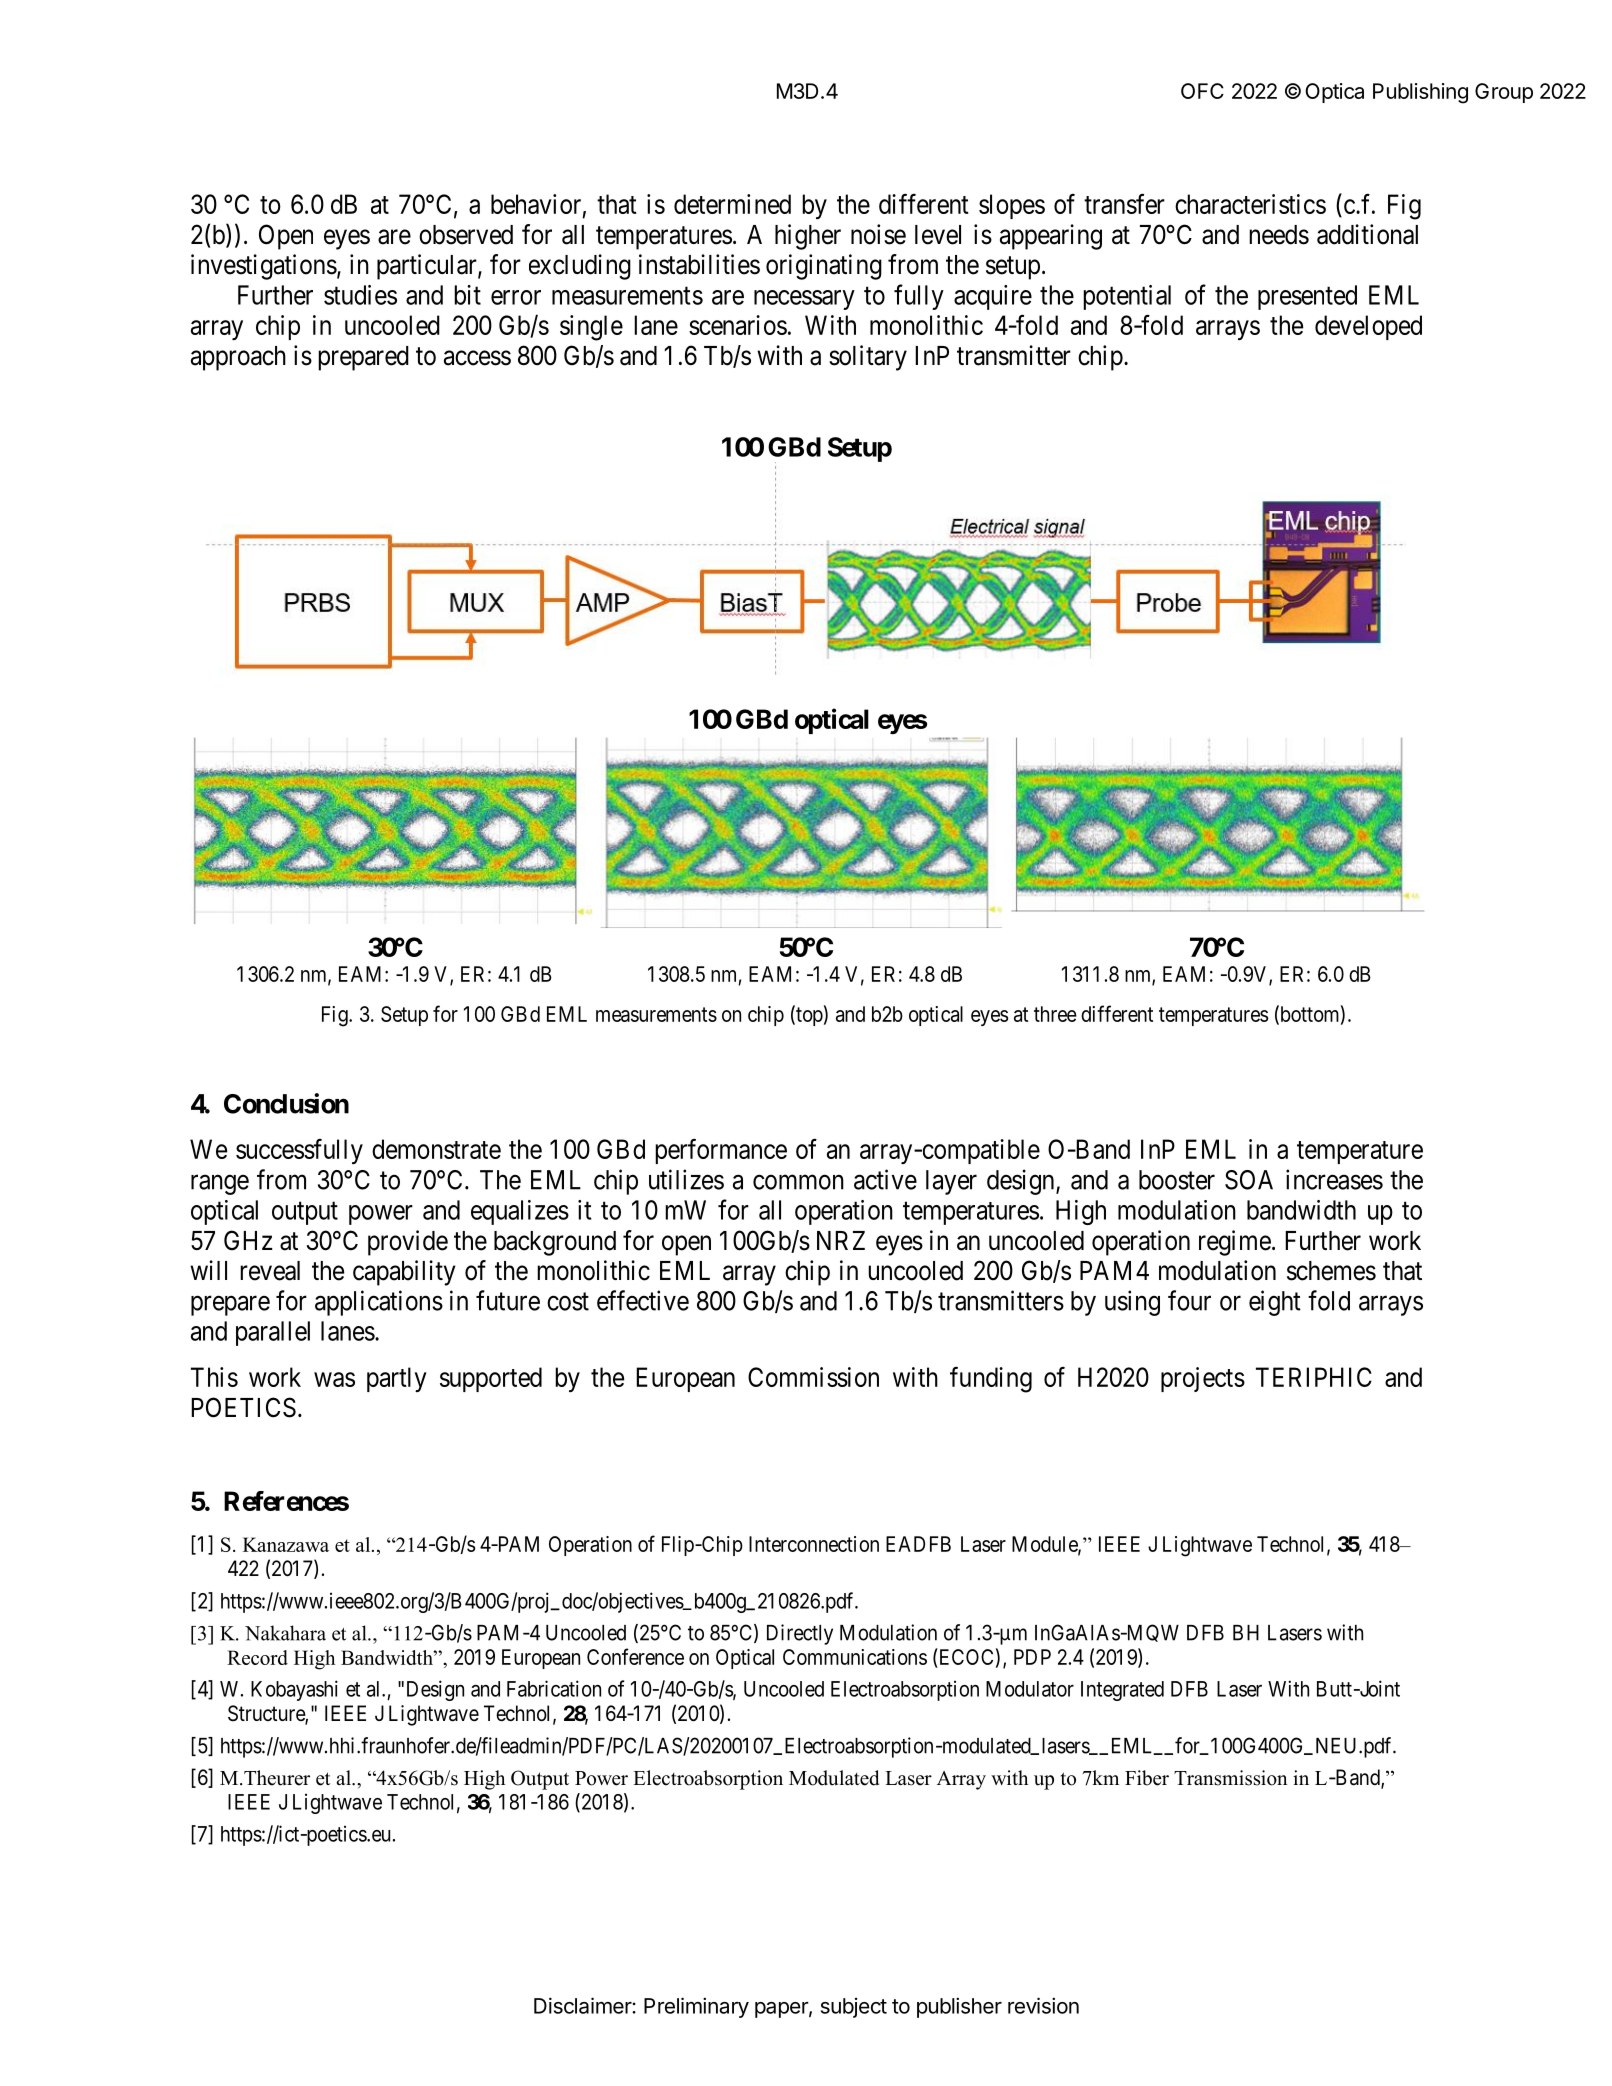 The height and width of the screenshot is (2086, 1612). Describe the element at coordinates (854, 2008) in the screenshot. I see `subject` at that location.
